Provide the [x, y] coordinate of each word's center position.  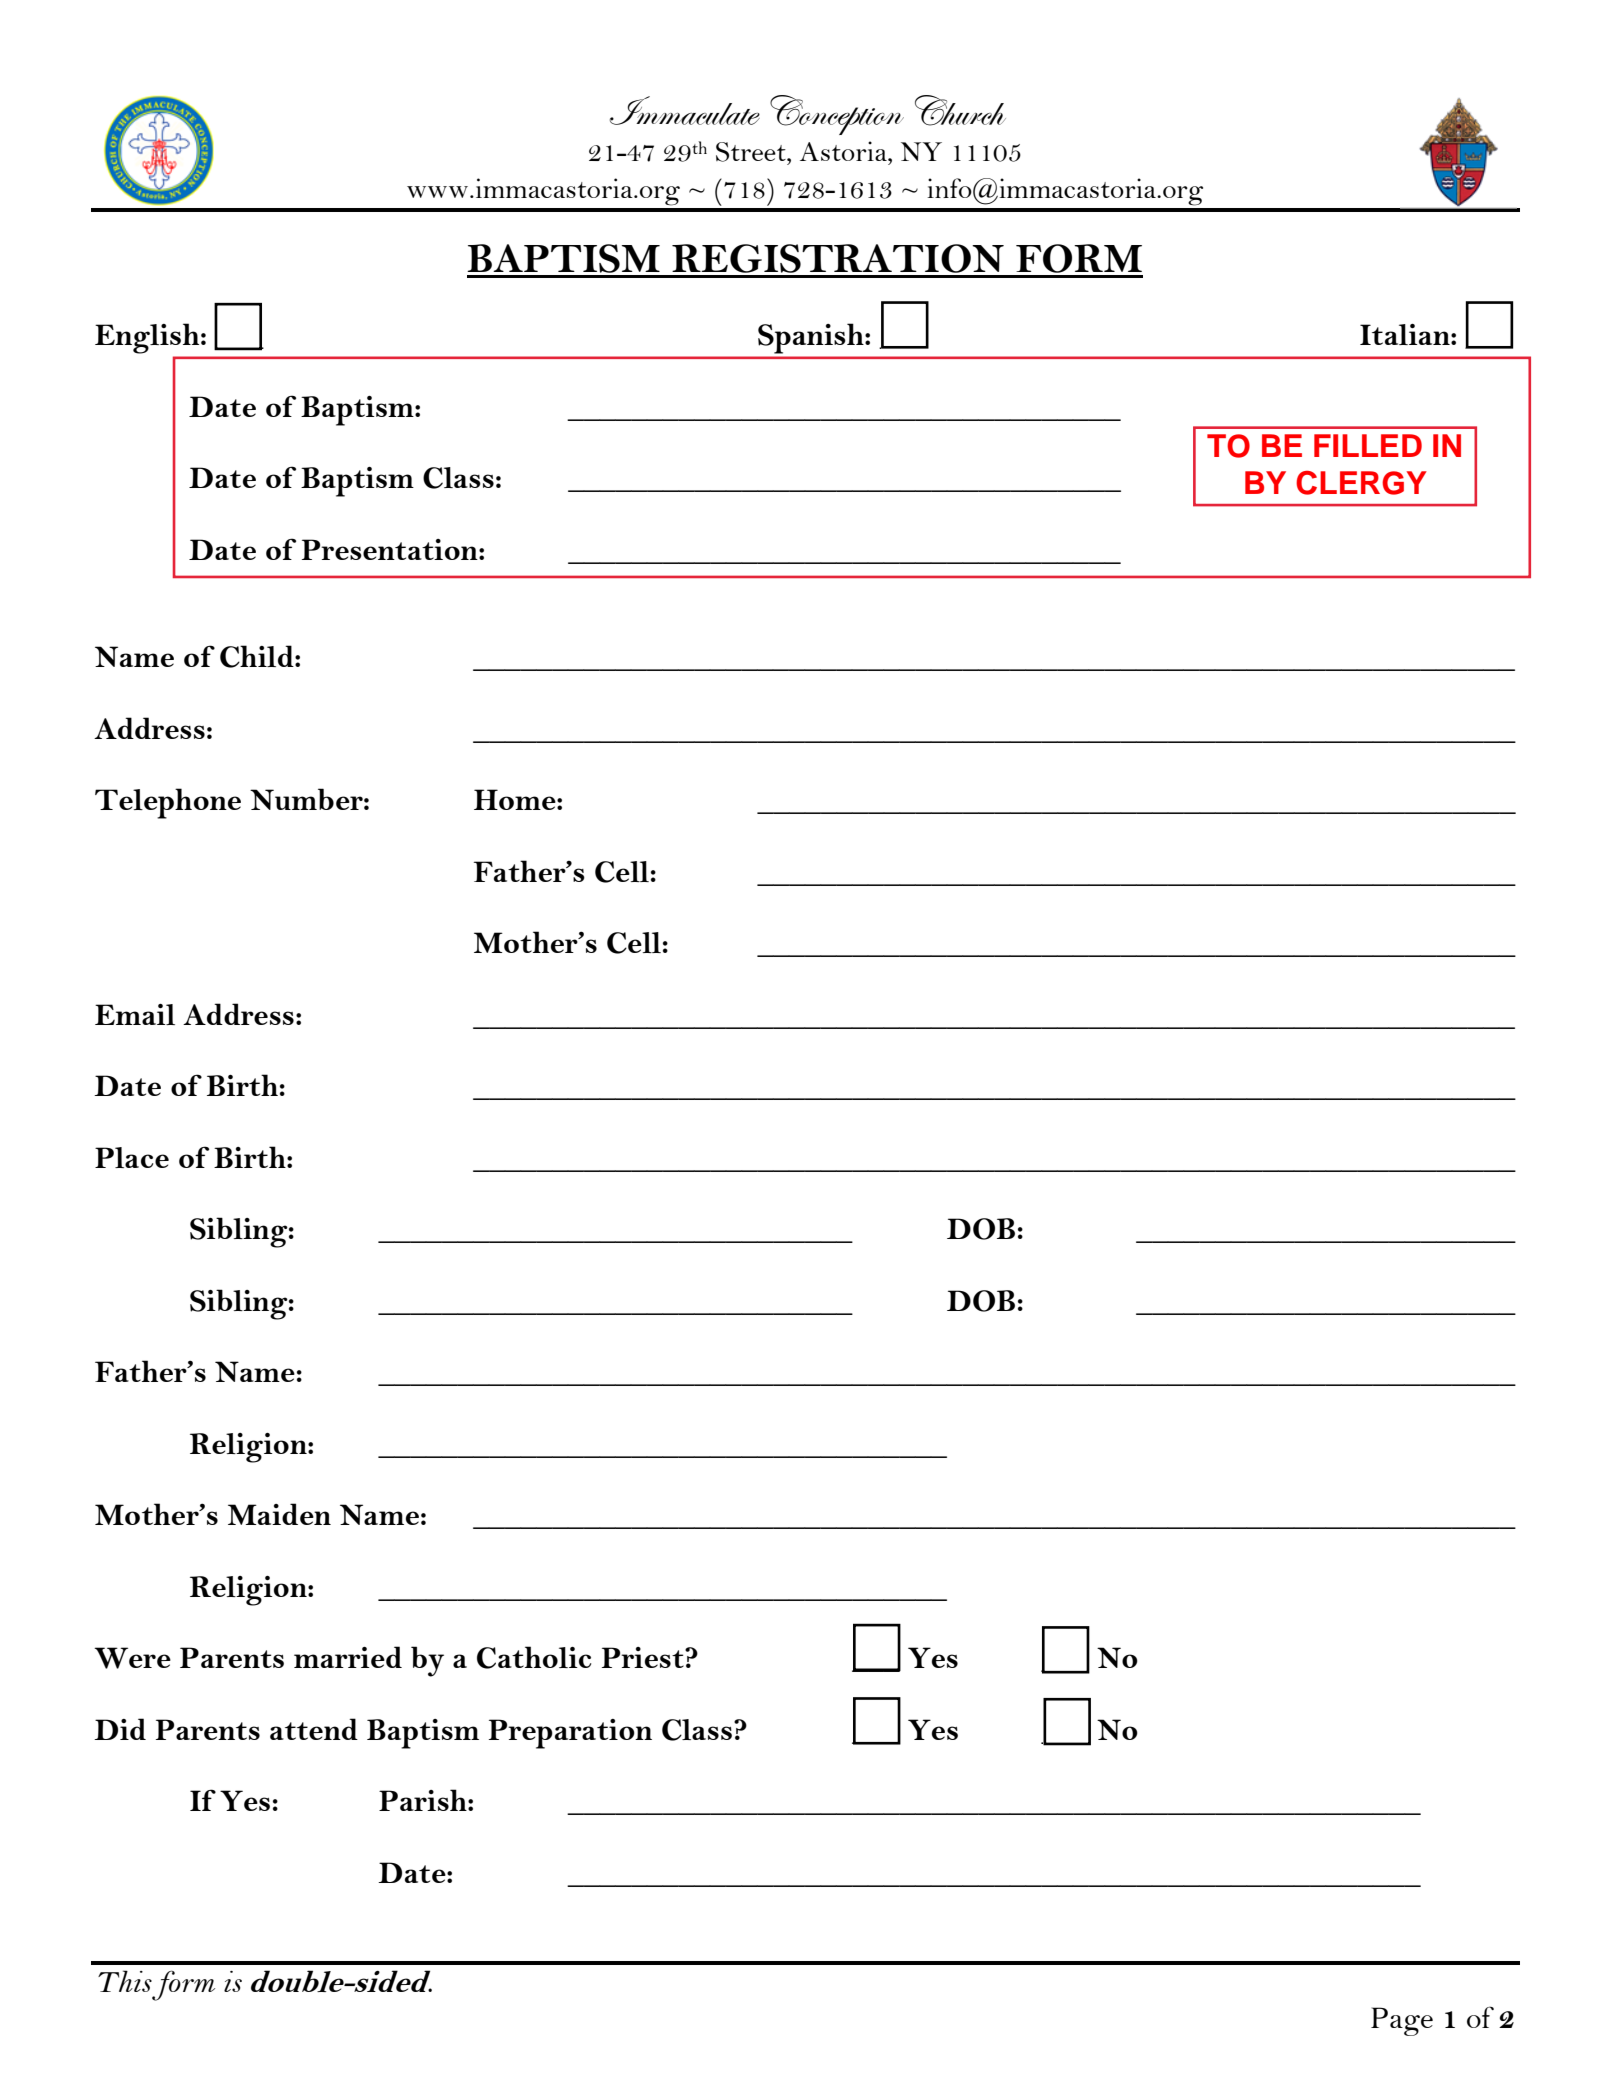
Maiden [279, 1514]
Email [135, 1014]
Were [132, 1658]
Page [1402, 2021]
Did [120, 1729]
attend [314, 1729]
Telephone [168, 803]
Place [132, 1157]
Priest [644, 1657]
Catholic [534, 1657]
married [348, 1657]
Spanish [812, 339]
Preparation [570, 1734]
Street [752, 152]
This [125, 1981]
